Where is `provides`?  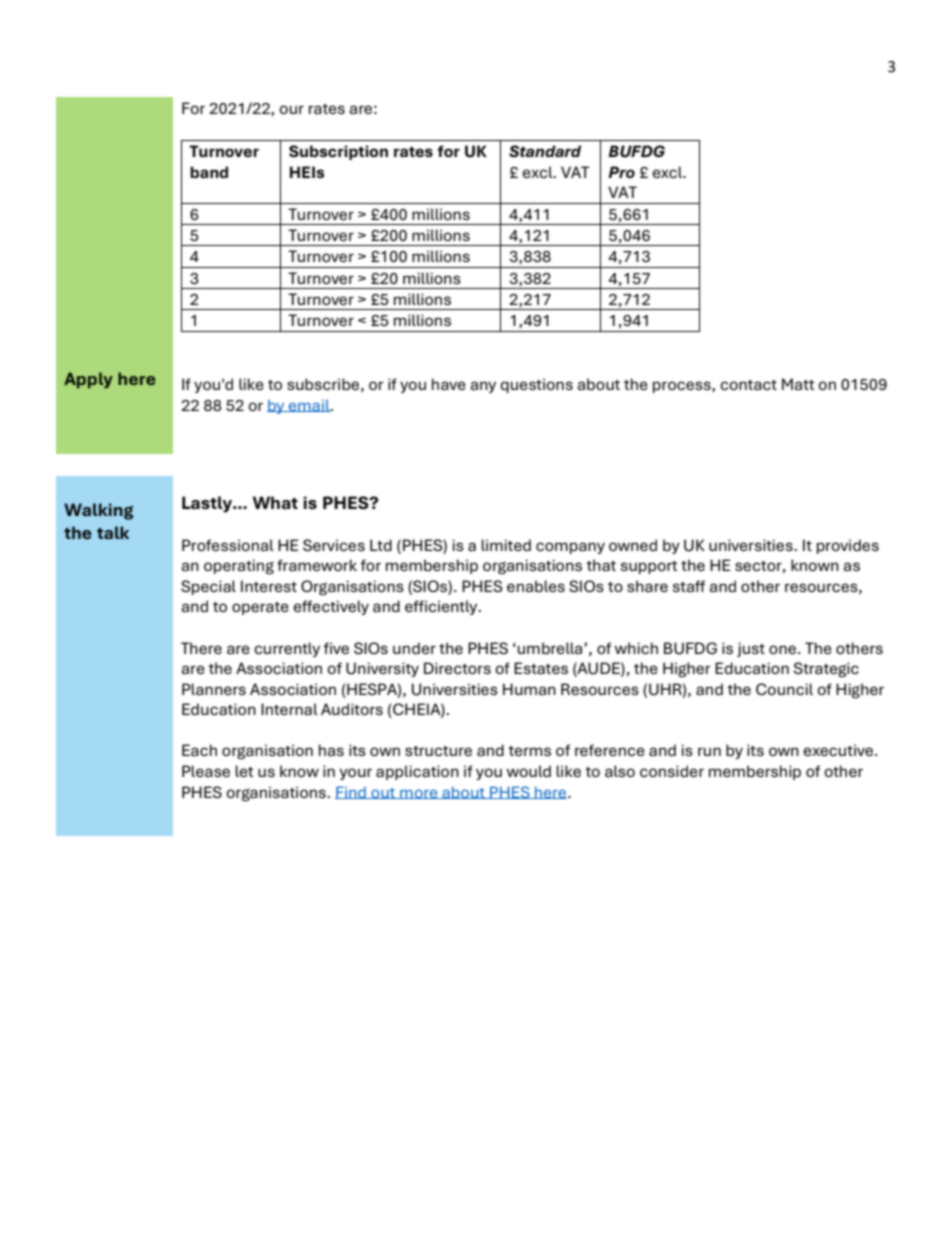 provides is located at coordinates (848, 546).
